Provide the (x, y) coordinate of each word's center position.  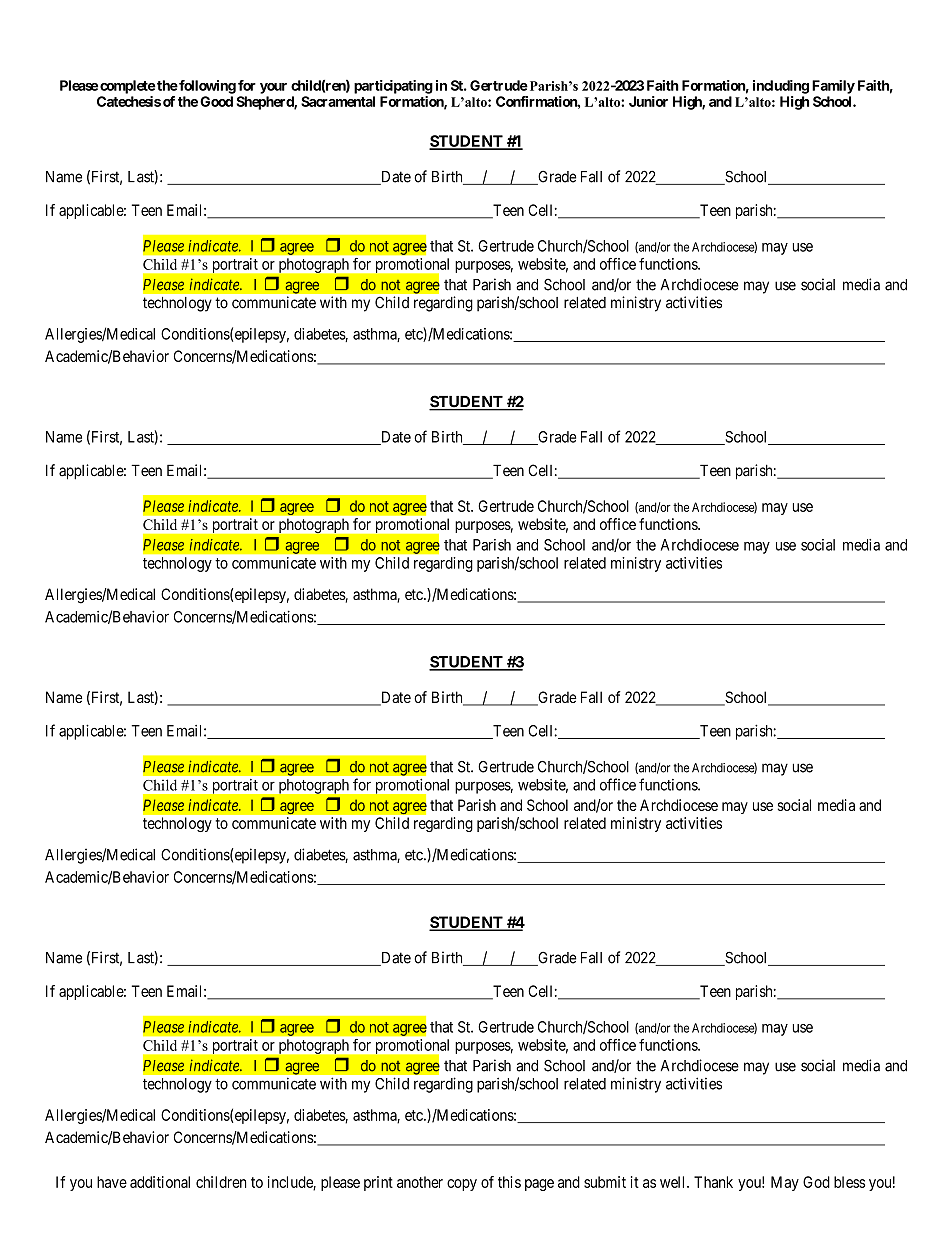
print (378, 1183)
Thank (713, 1182)
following (206, 87)
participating (393, 87)
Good (216, 101)
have (112, 1182)
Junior (648, 101)
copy (462, 1185)
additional (160, 1182)
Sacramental (338, 101)
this (509, 1182)
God (816, 1182)
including (781, 87)
